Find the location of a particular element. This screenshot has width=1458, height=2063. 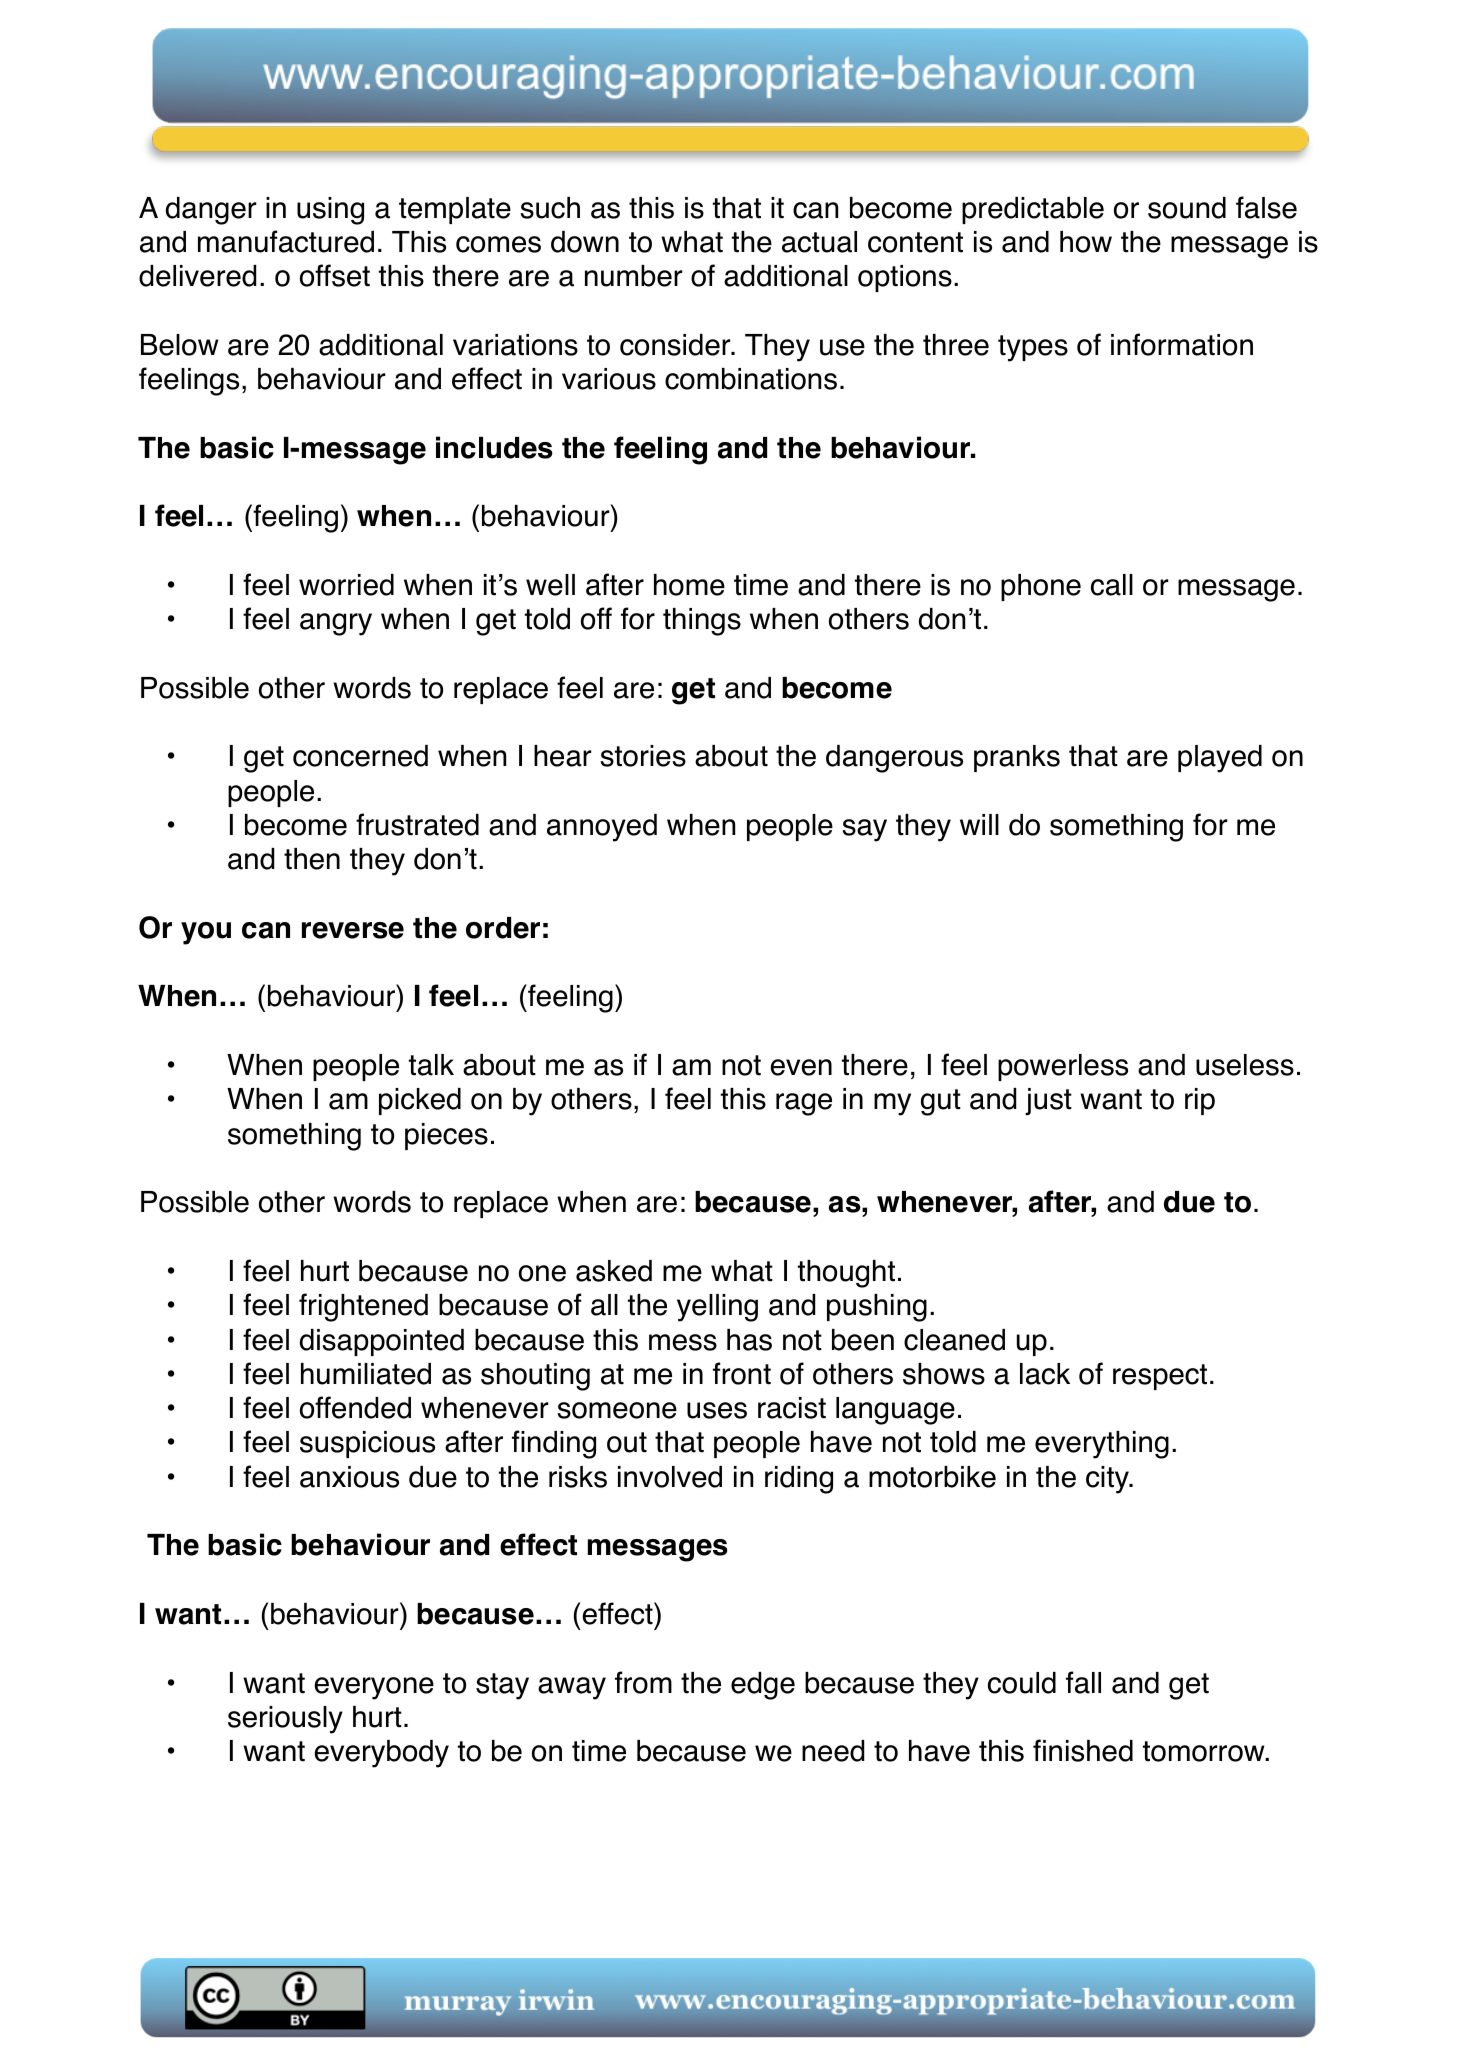

respect is located at coordinates (1160, 1377).
